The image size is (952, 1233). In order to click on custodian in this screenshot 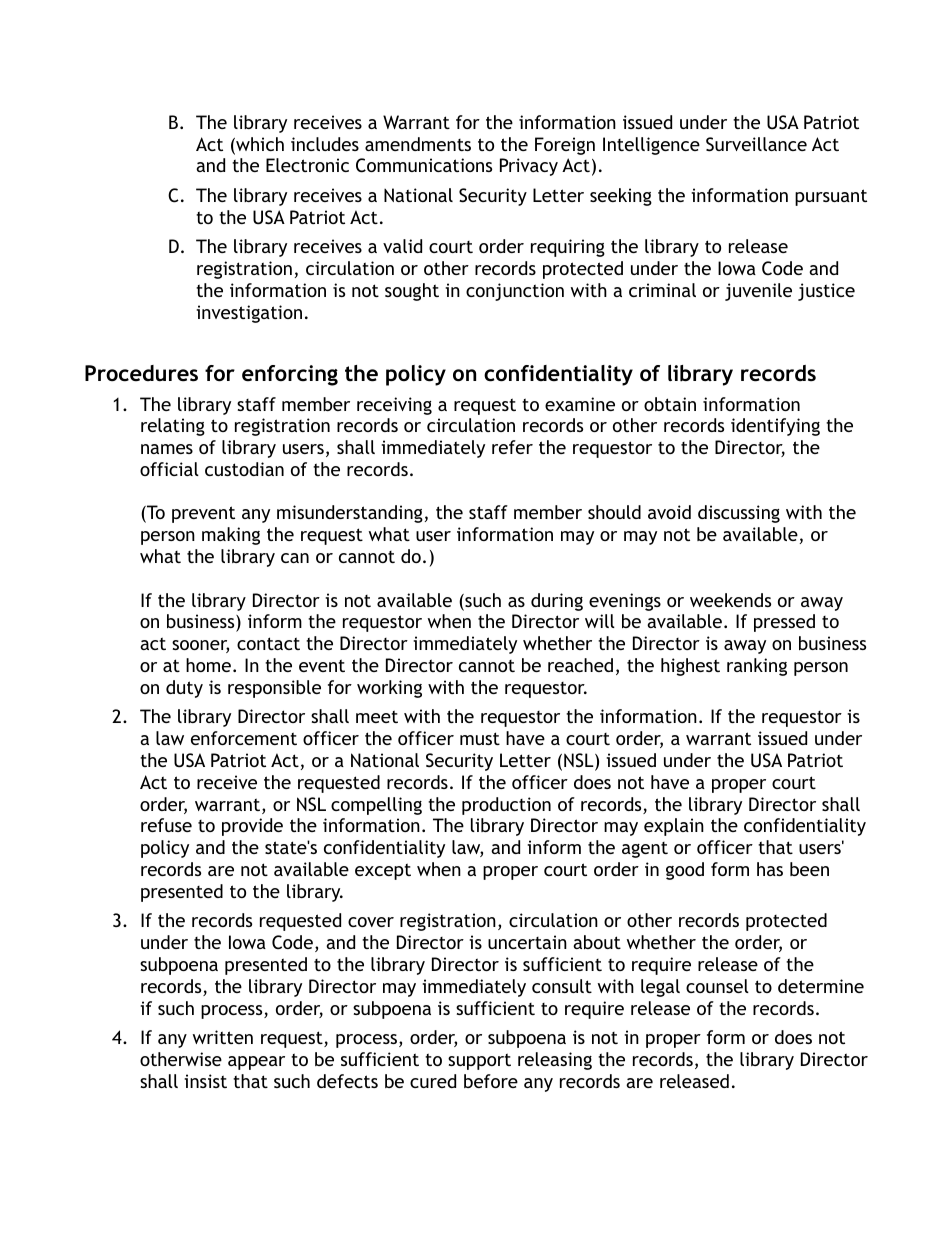, I will do `click(244, 469)`.
